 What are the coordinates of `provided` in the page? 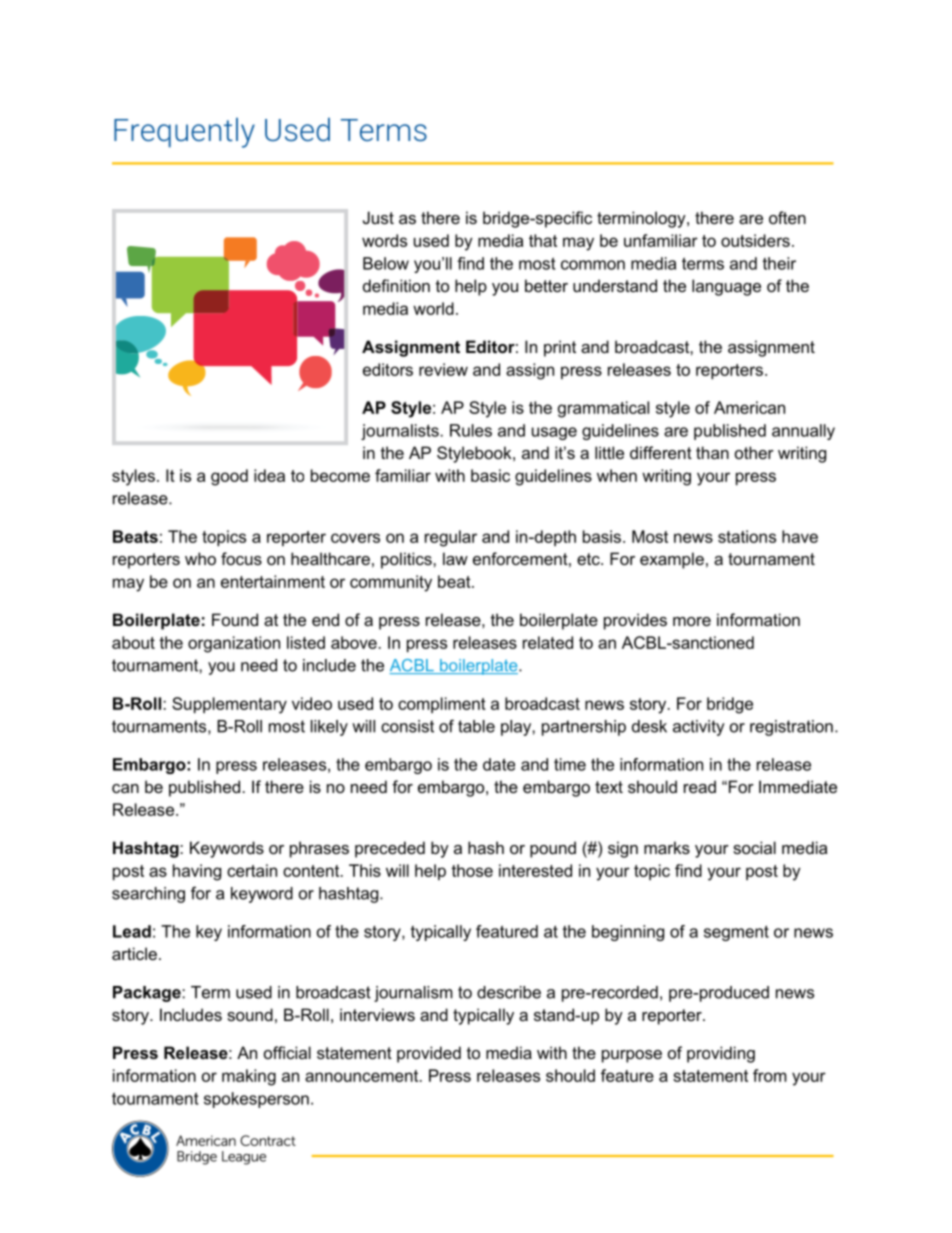 It's located at (429, 1054).
